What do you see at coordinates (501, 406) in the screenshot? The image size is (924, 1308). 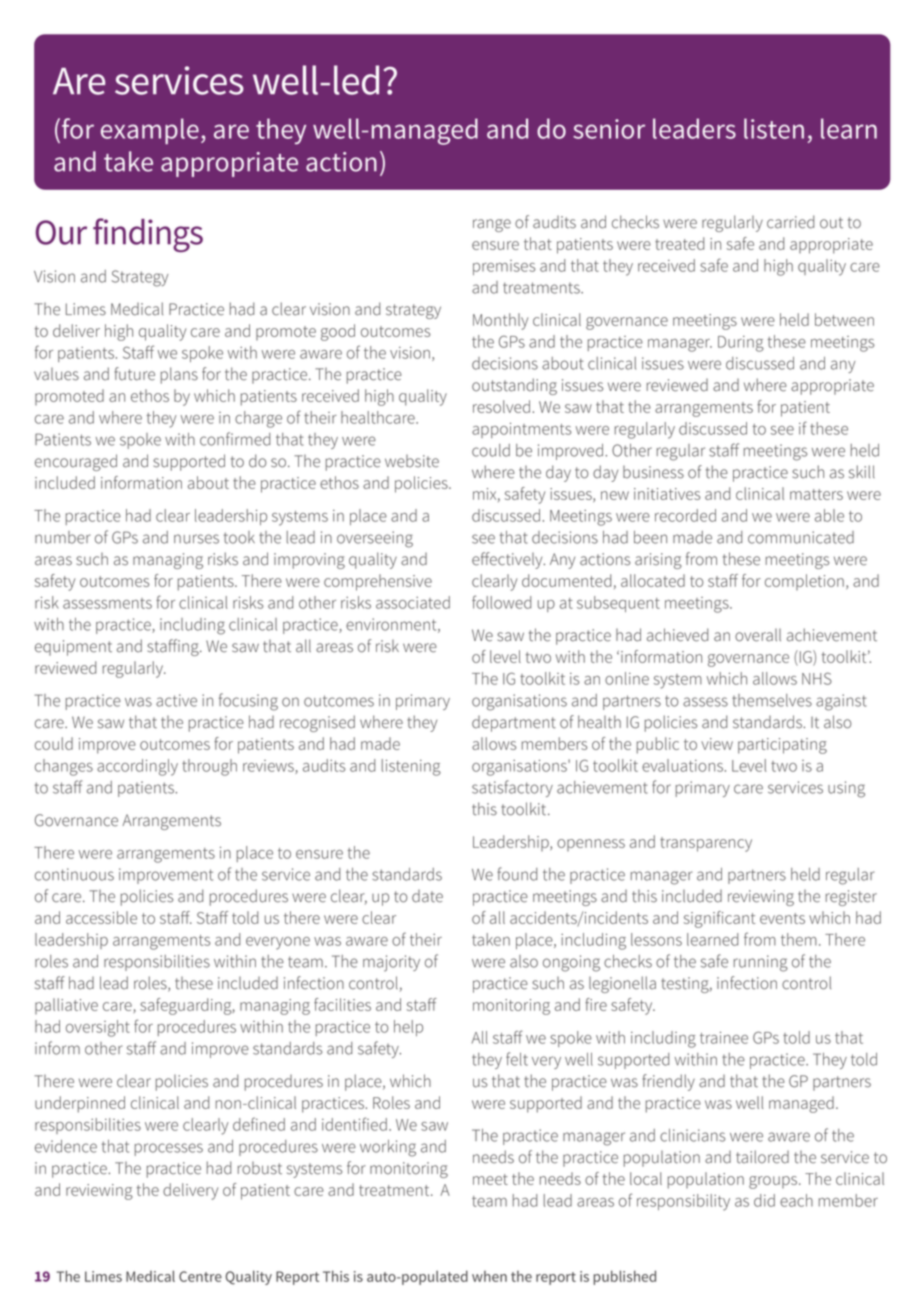 I see `resolved` at bounding box center [501, 406].
